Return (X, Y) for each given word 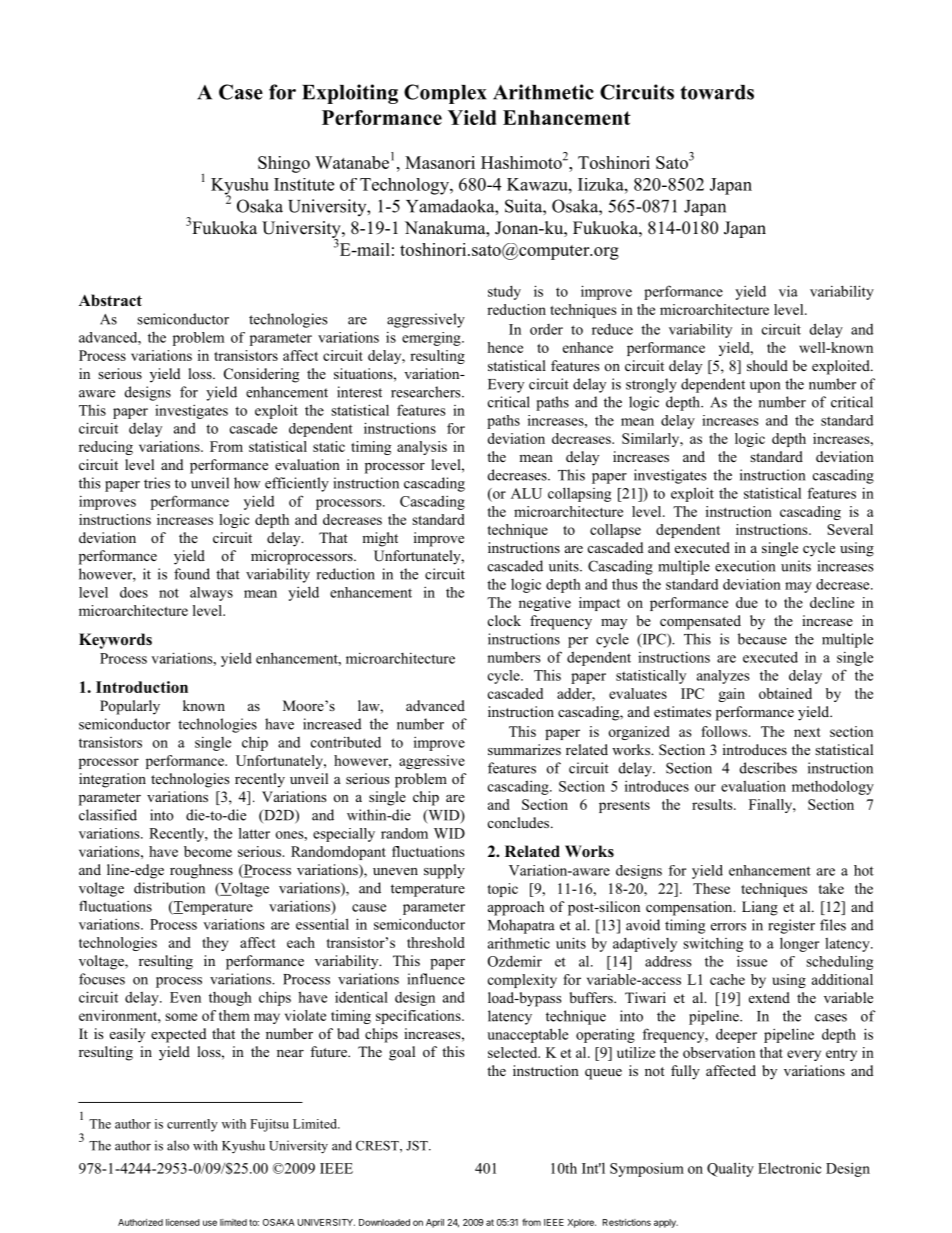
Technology (405, 186)
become (208, 851)
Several (850, 529)
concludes (520, 822)
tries (157, 483)
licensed (183, 1222)
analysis (422, 448)
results (713, 804)
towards (717, 92)
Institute (304, 184)
